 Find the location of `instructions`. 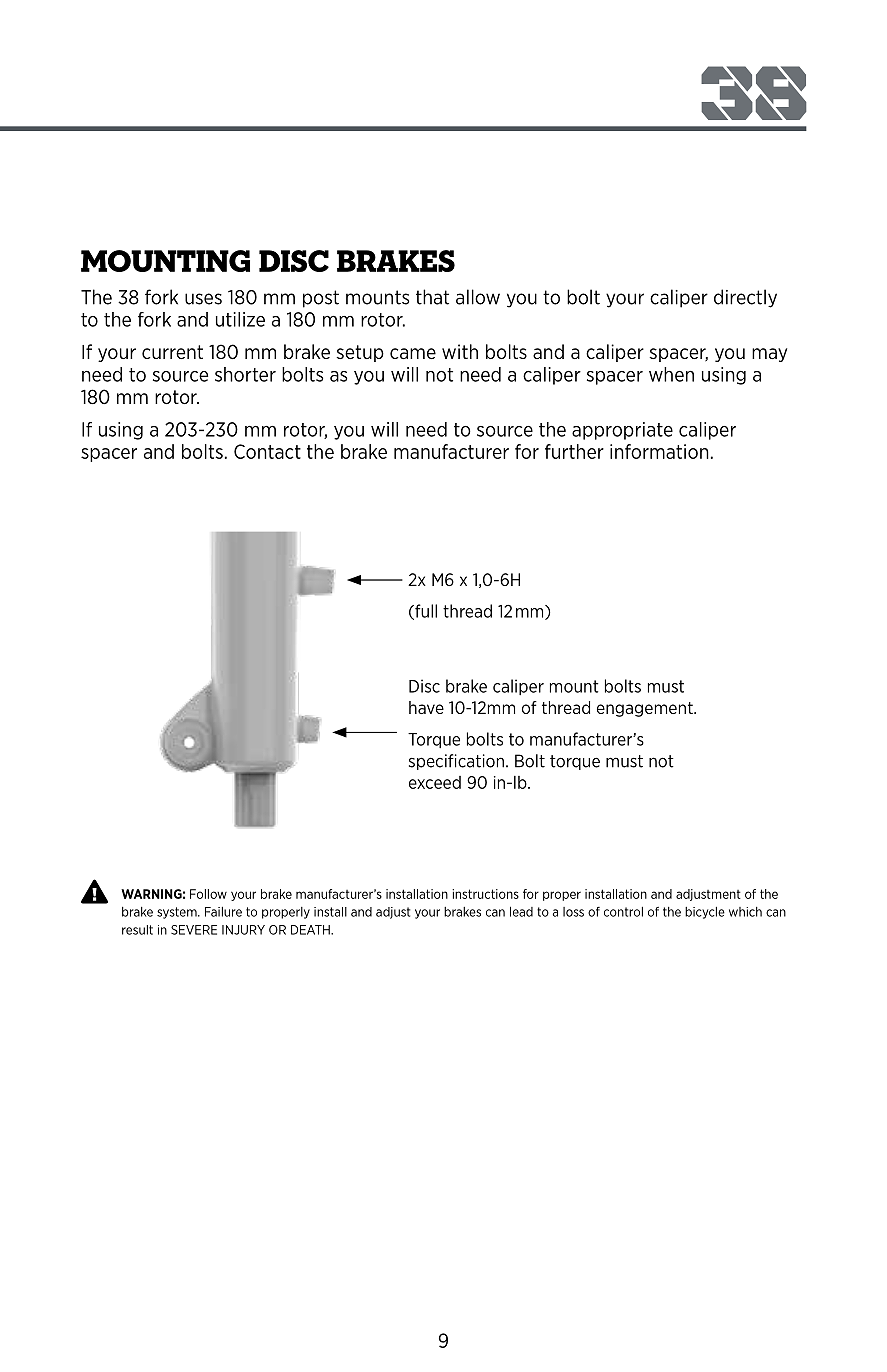

instructions is located at coordinates (485, 894).
